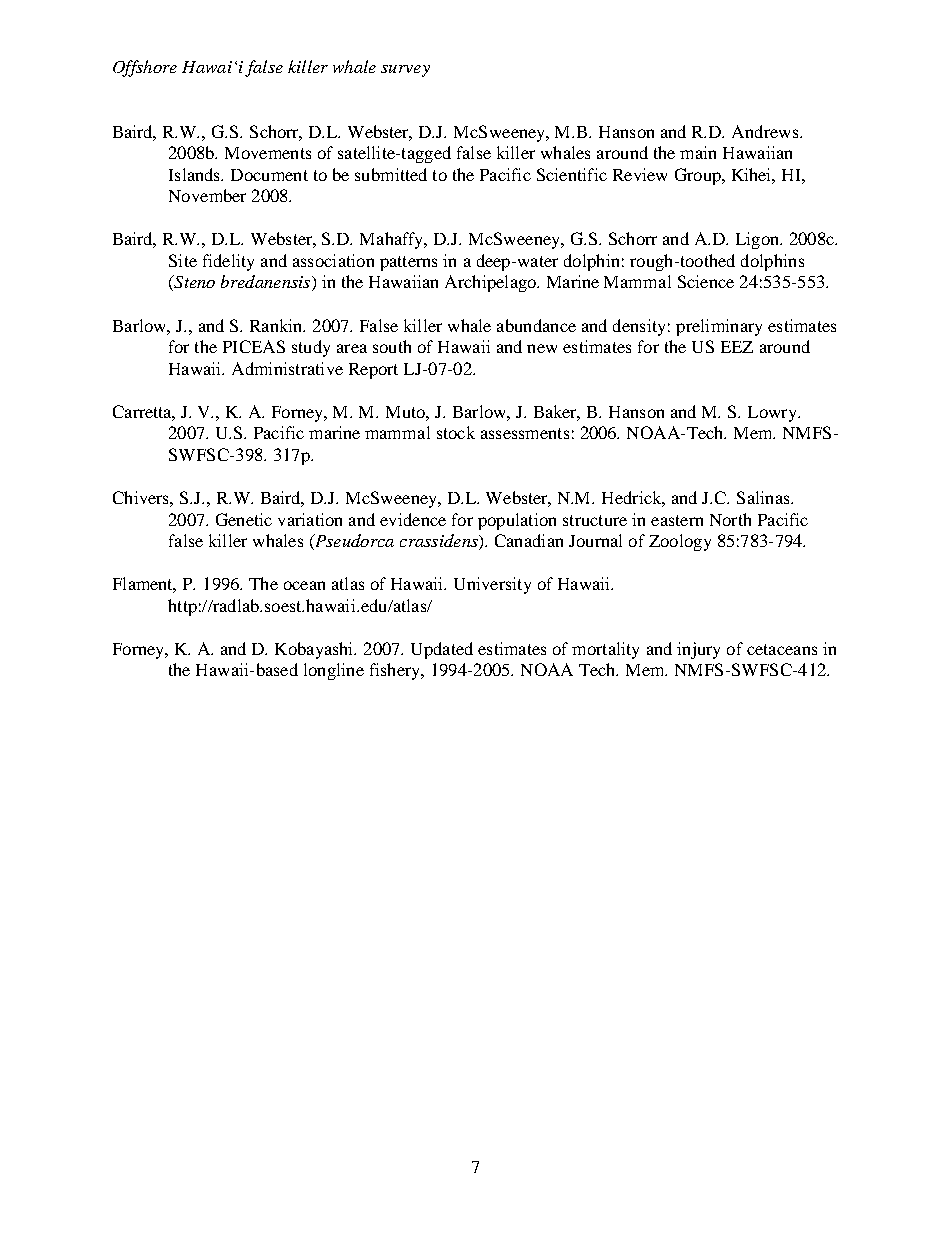 This screenshot has height=1233, width=952. What do you see at coordinates (699, 176) in the screenshot?
I see `Group` at bounding box center [699, 176].
